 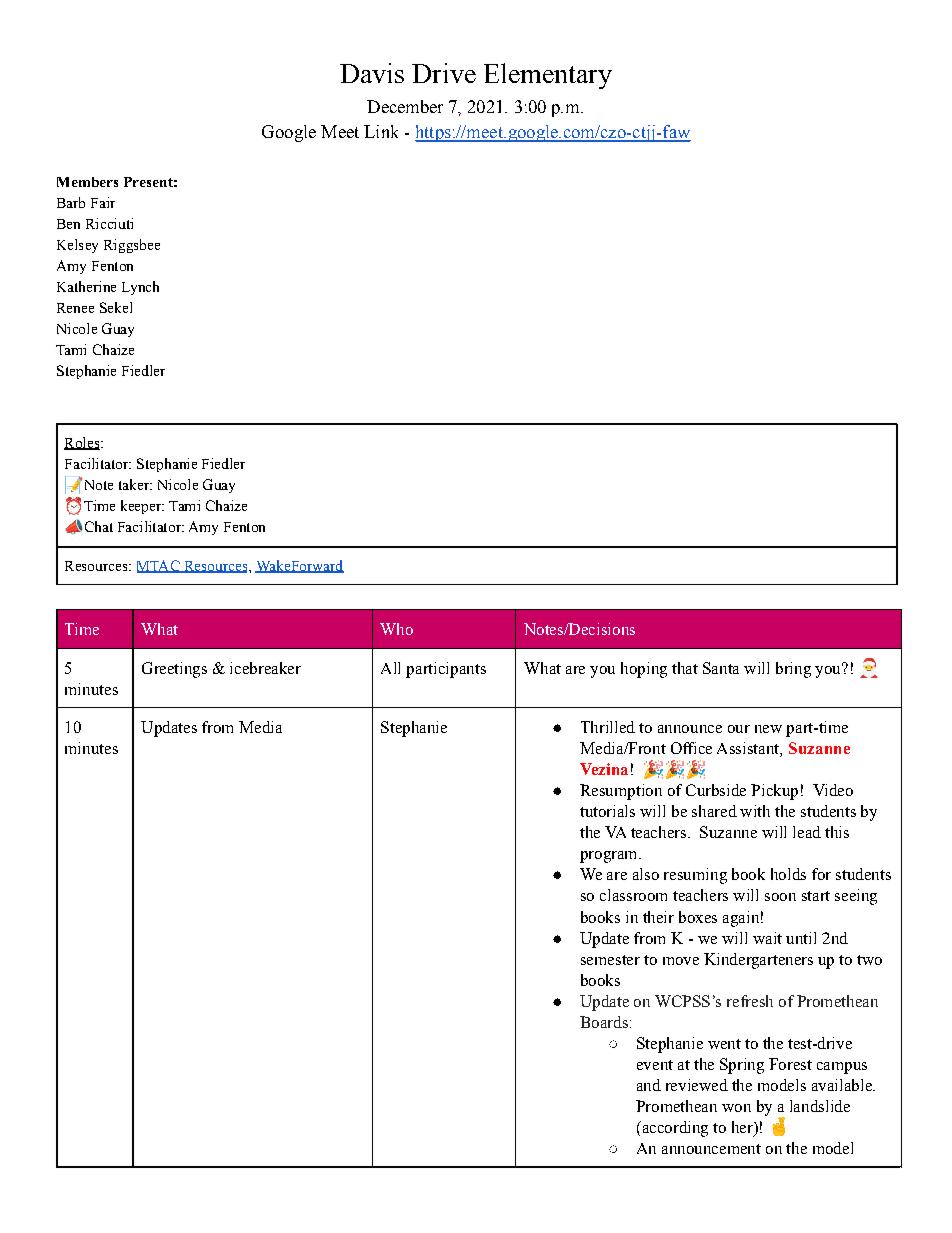 I want to click on Members, so click(x=87, y=182).
